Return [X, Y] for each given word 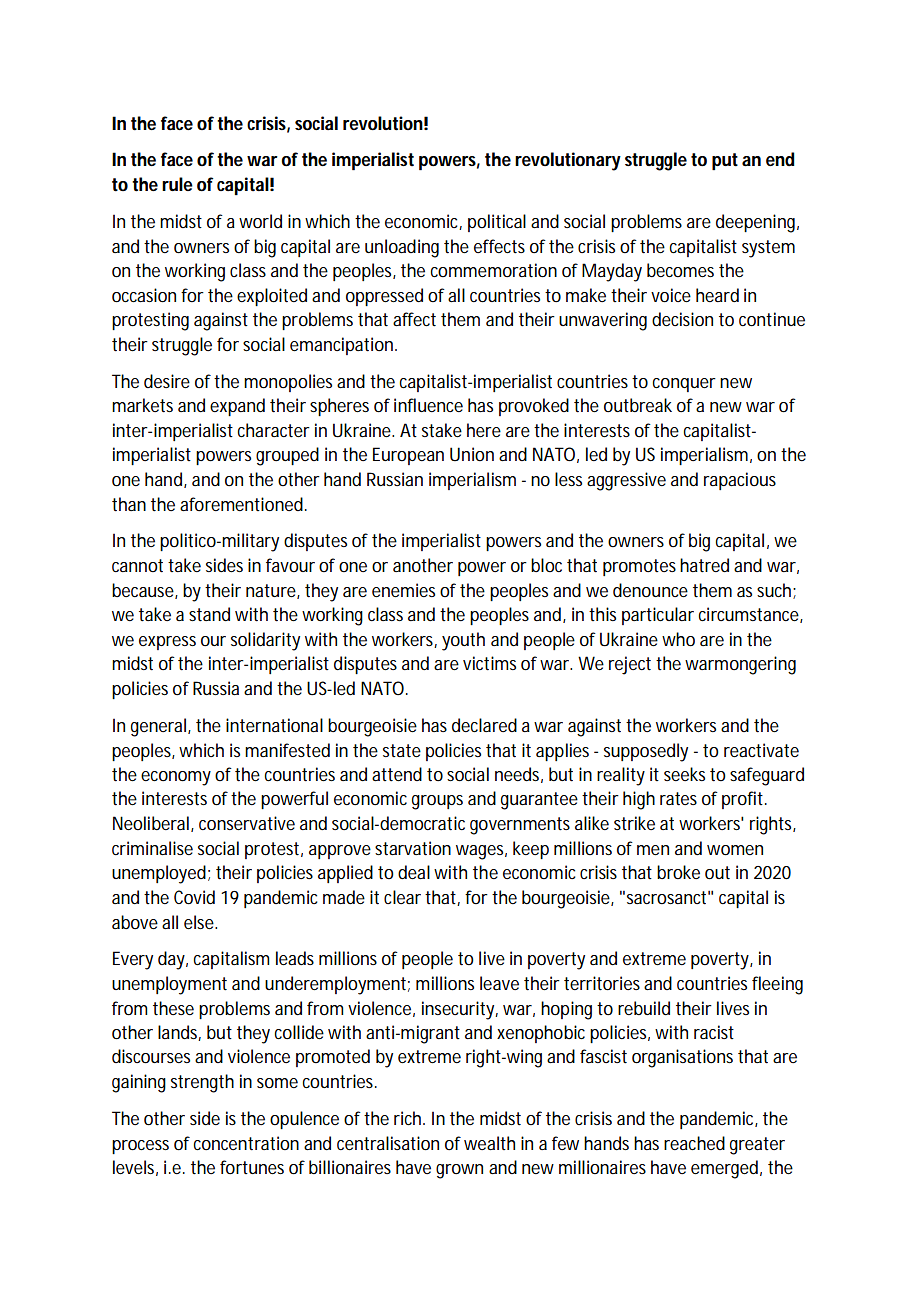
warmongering [740, 665]
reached [694, 1143]
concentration [246, 1143]
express [167, 643]
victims [489, 663]
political [497, 223]
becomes [680, 270]
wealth [489, 1143]
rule [177, 184]
